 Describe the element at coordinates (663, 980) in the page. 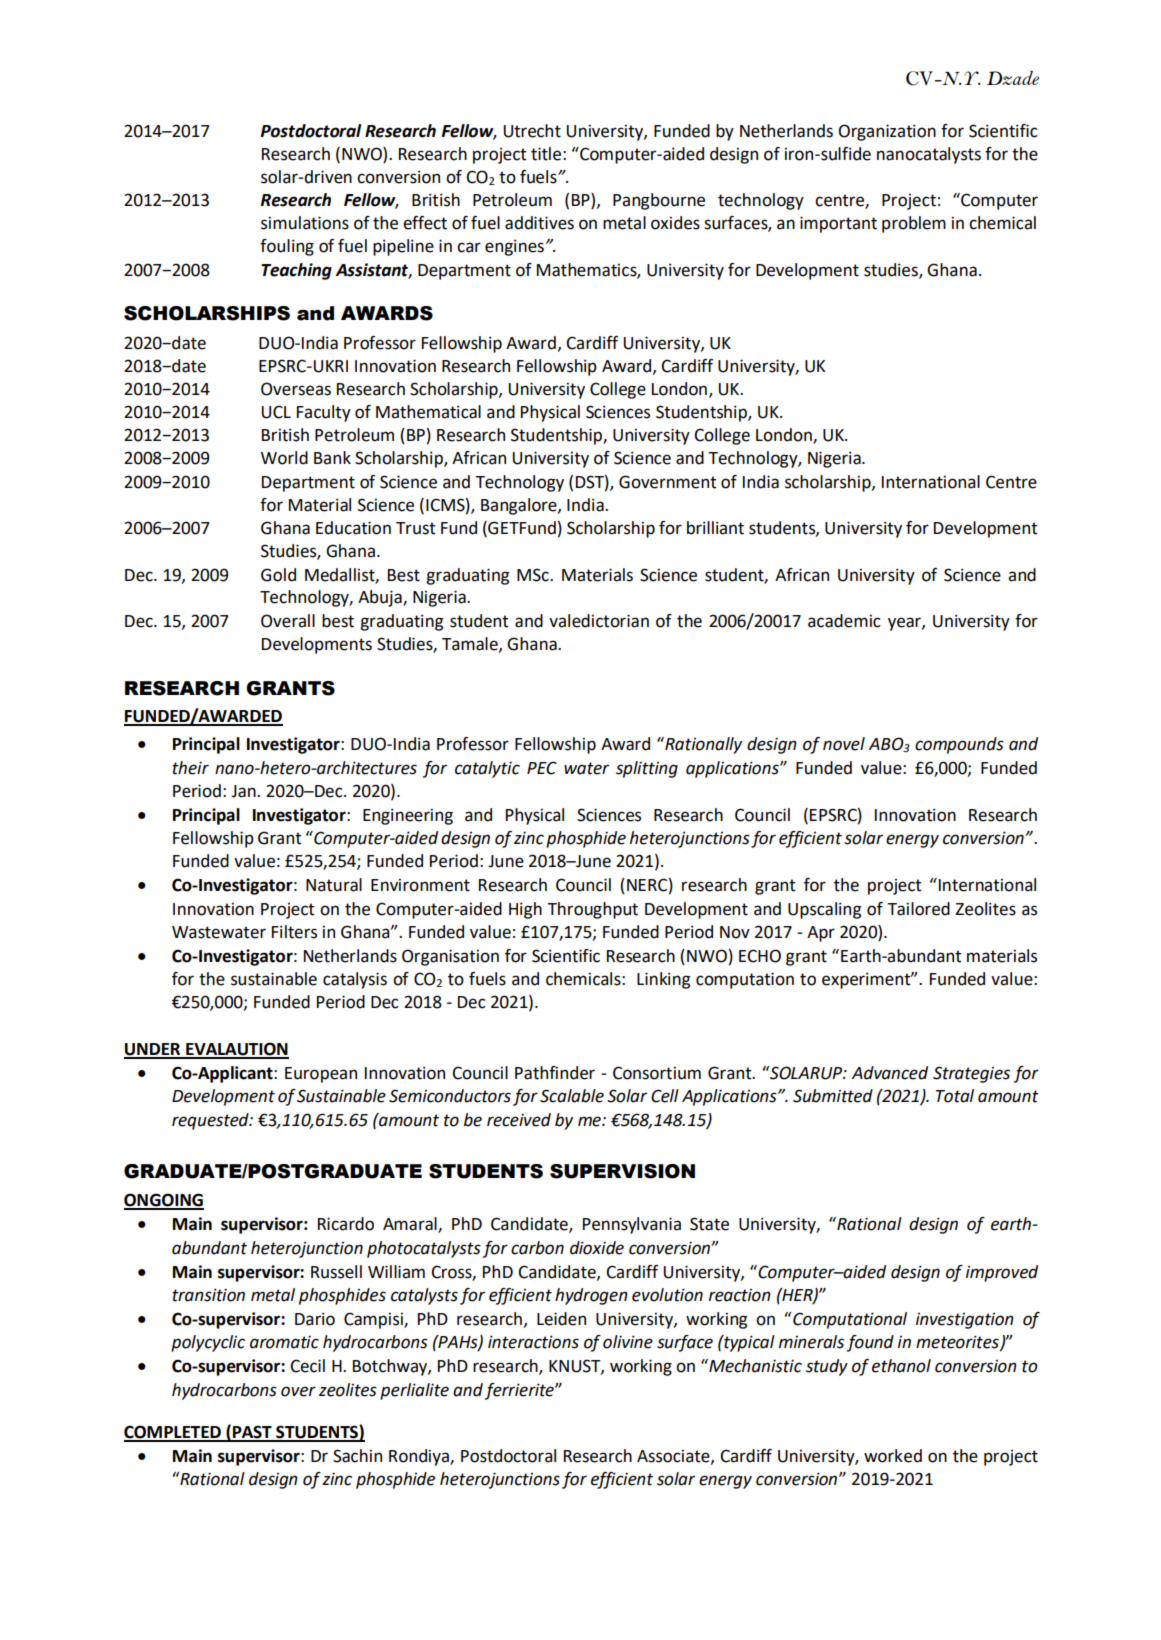

I see `Linking` at that location.
